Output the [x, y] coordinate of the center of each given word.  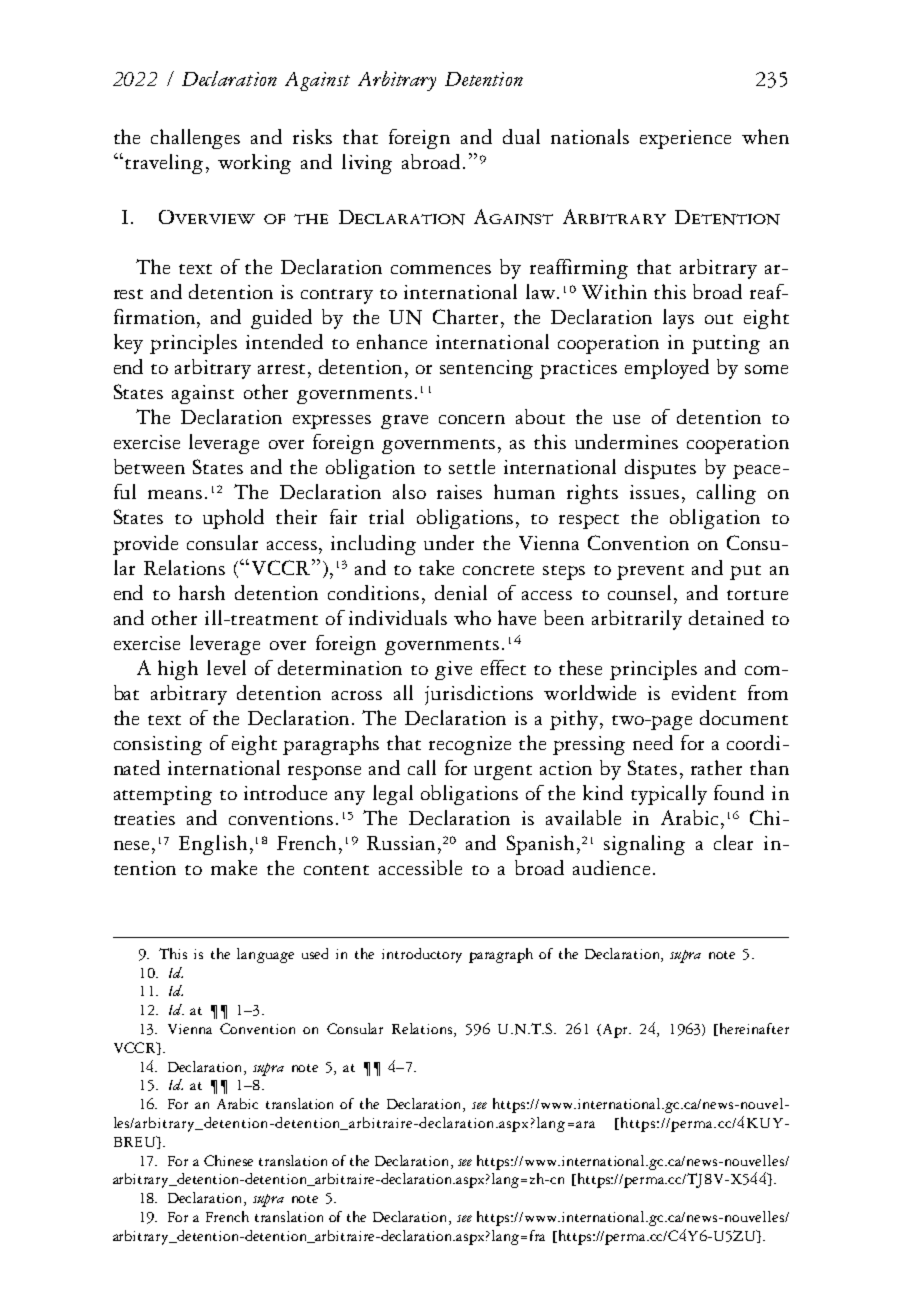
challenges [195, 139]
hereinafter [754, 1028]
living [367, 164]
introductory [422, 955]
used [315, 953]
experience [685, 139]
